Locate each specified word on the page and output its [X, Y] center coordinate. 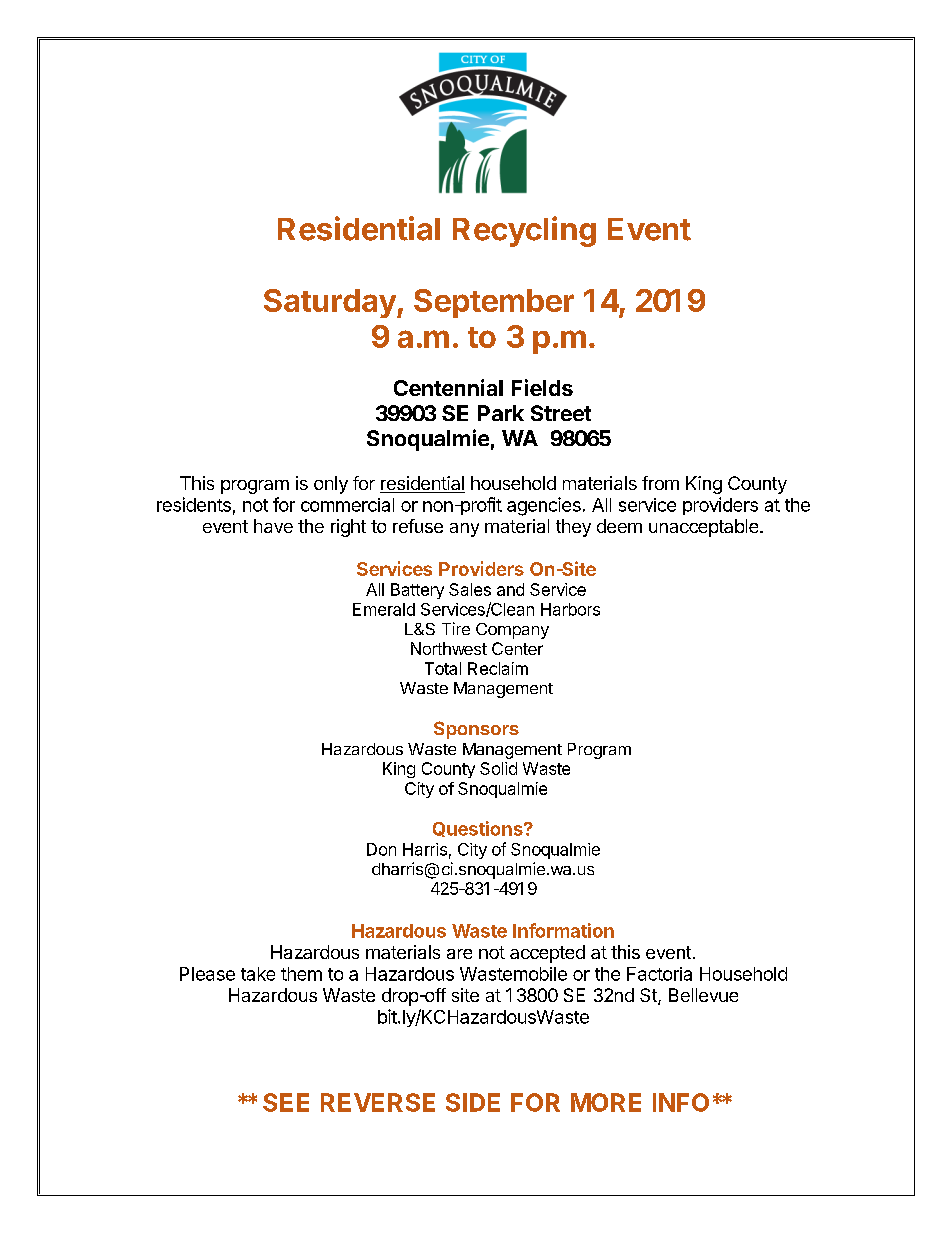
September [494, 303]
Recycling [524, 231]
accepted [547, 954]
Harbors [570, 609]
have [273, 526]
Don [381, 849]
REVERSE [378, 1102]
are [459, 954]
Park [501, 413]
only [331, 485]
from [660, 483]
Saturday [331, 303]
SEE [286, 1102]
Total [443, 668]
